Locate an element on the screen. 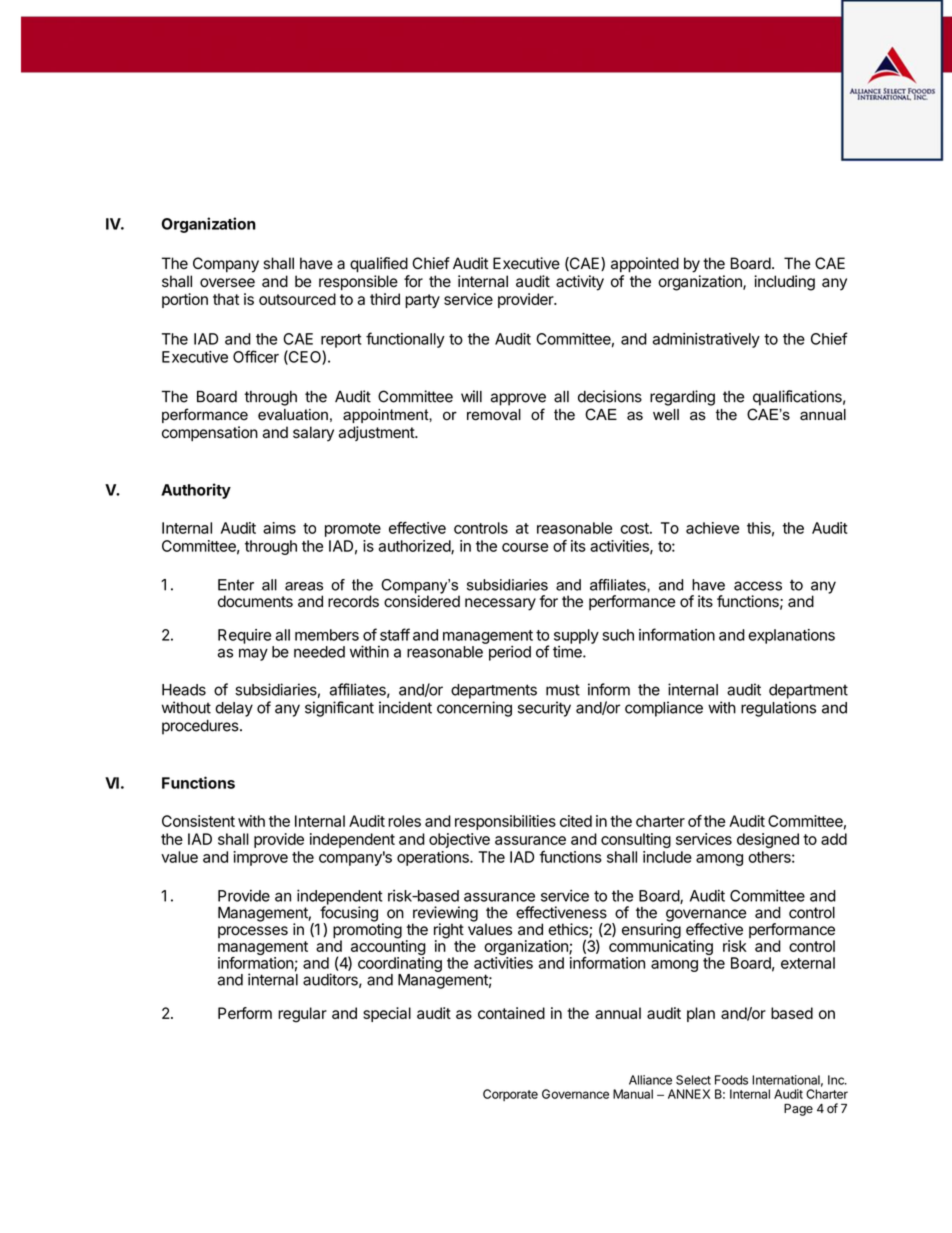 This screenshot has height=1233, width=952. regulations is located at coordinates (778, 709).
